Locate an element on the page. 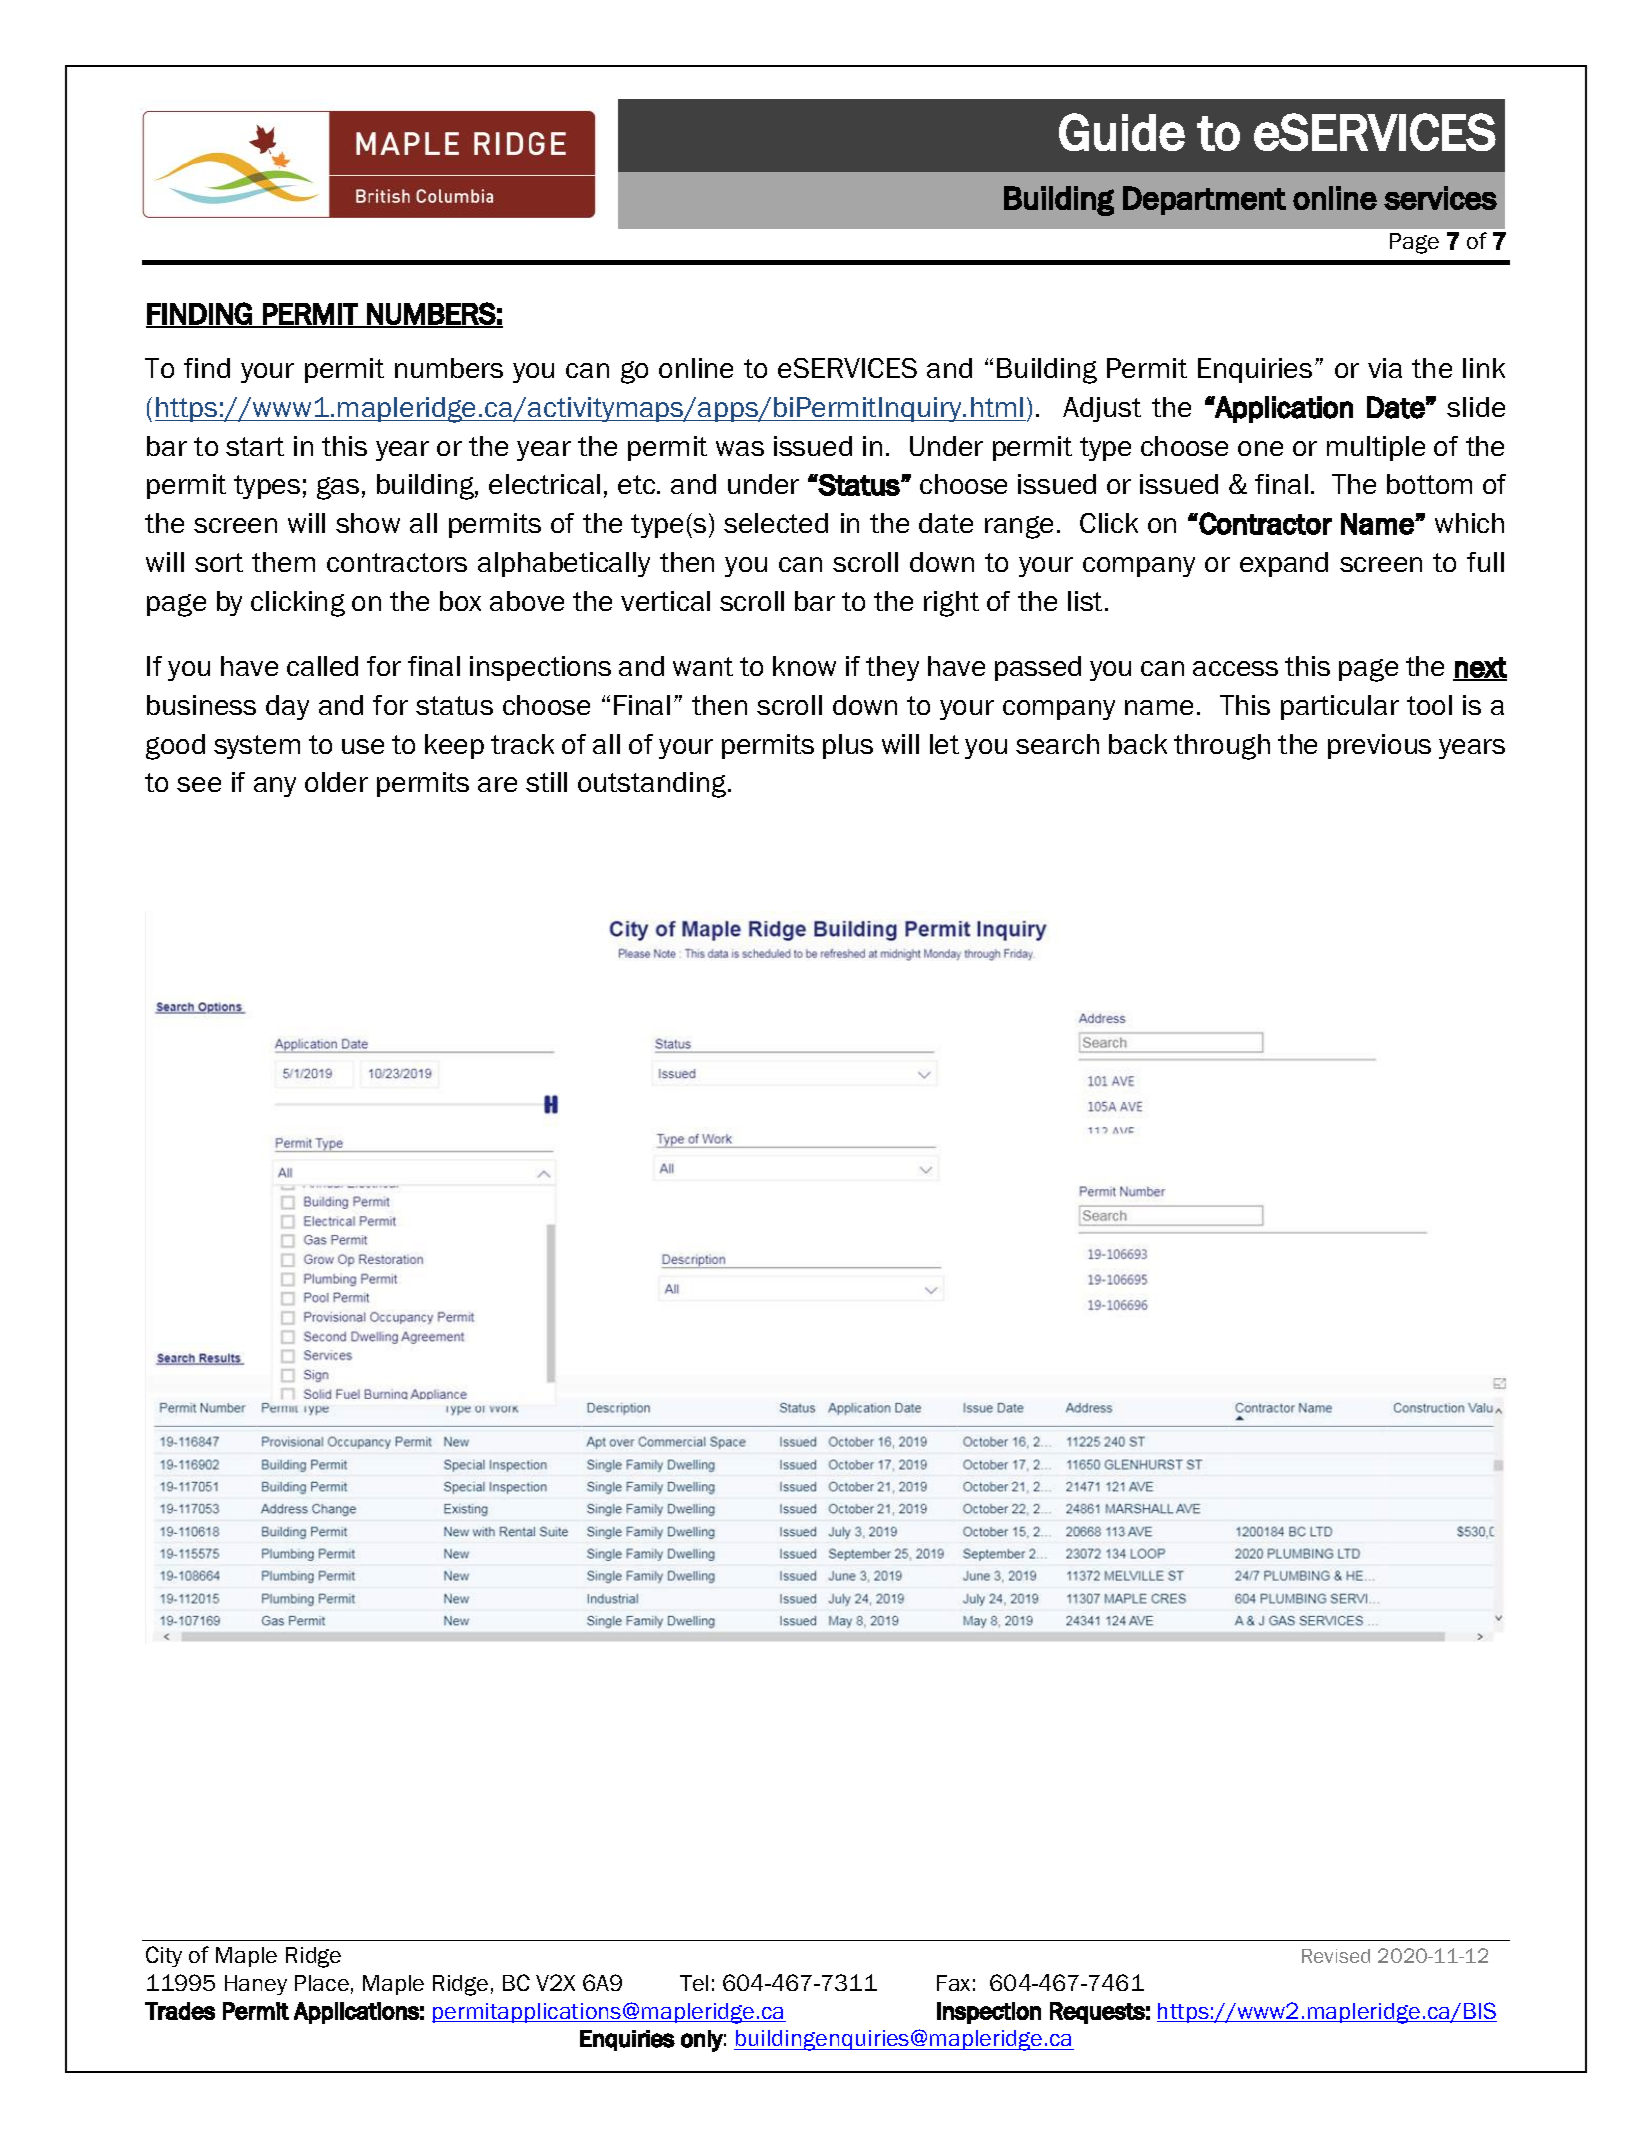  Tel is located at coordinates (694, 1983).
